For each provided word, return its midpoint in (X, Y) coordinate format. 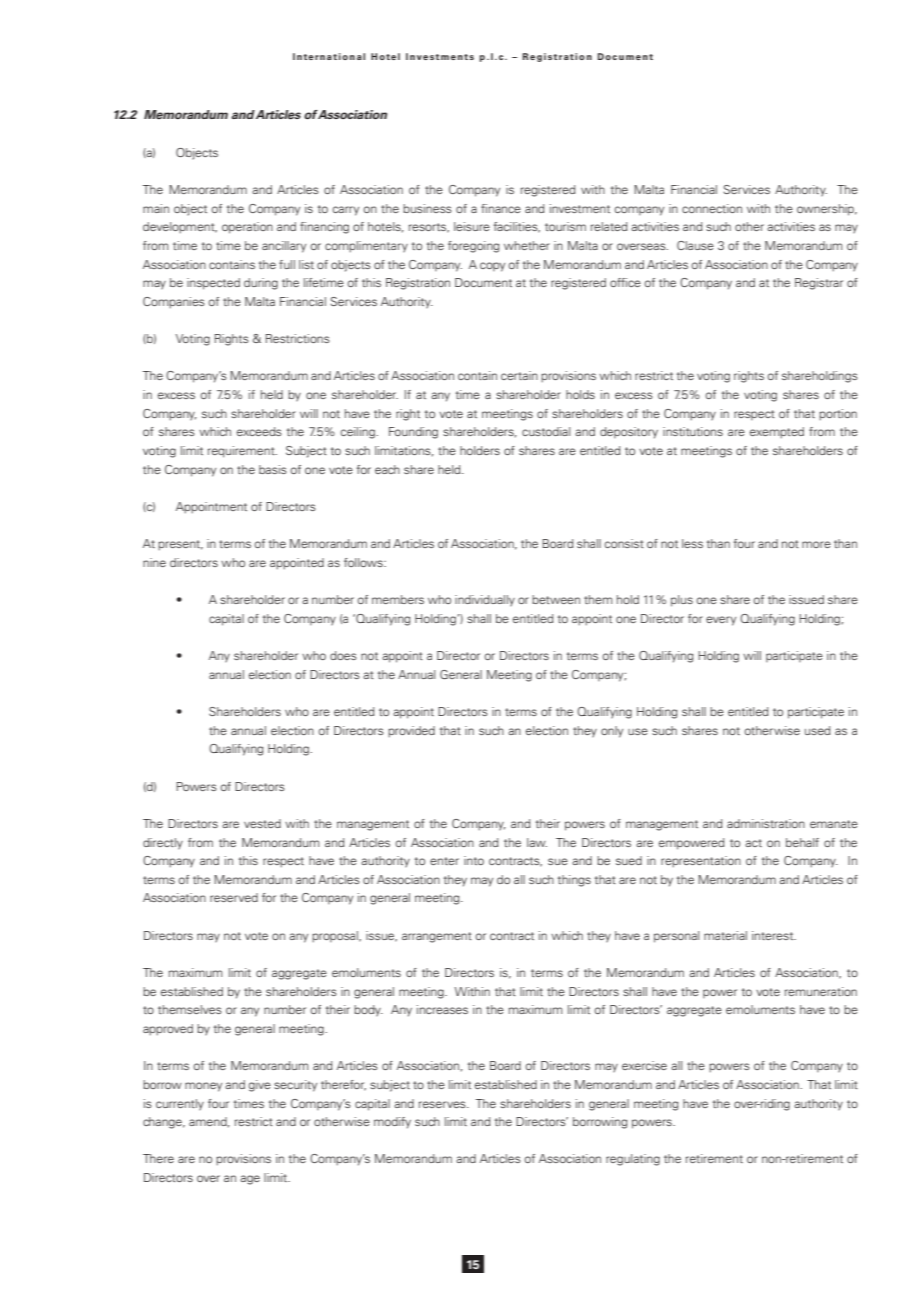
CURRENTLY (180, 1105)
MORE (816, 544)
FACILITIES (517, 227)
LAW (537, 842)
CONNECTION (712, 208)
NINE (154, 562)
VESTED (262, 823)
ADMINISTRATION (766, 823)
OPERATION (247, 228)
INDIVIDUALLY (485, 601)
